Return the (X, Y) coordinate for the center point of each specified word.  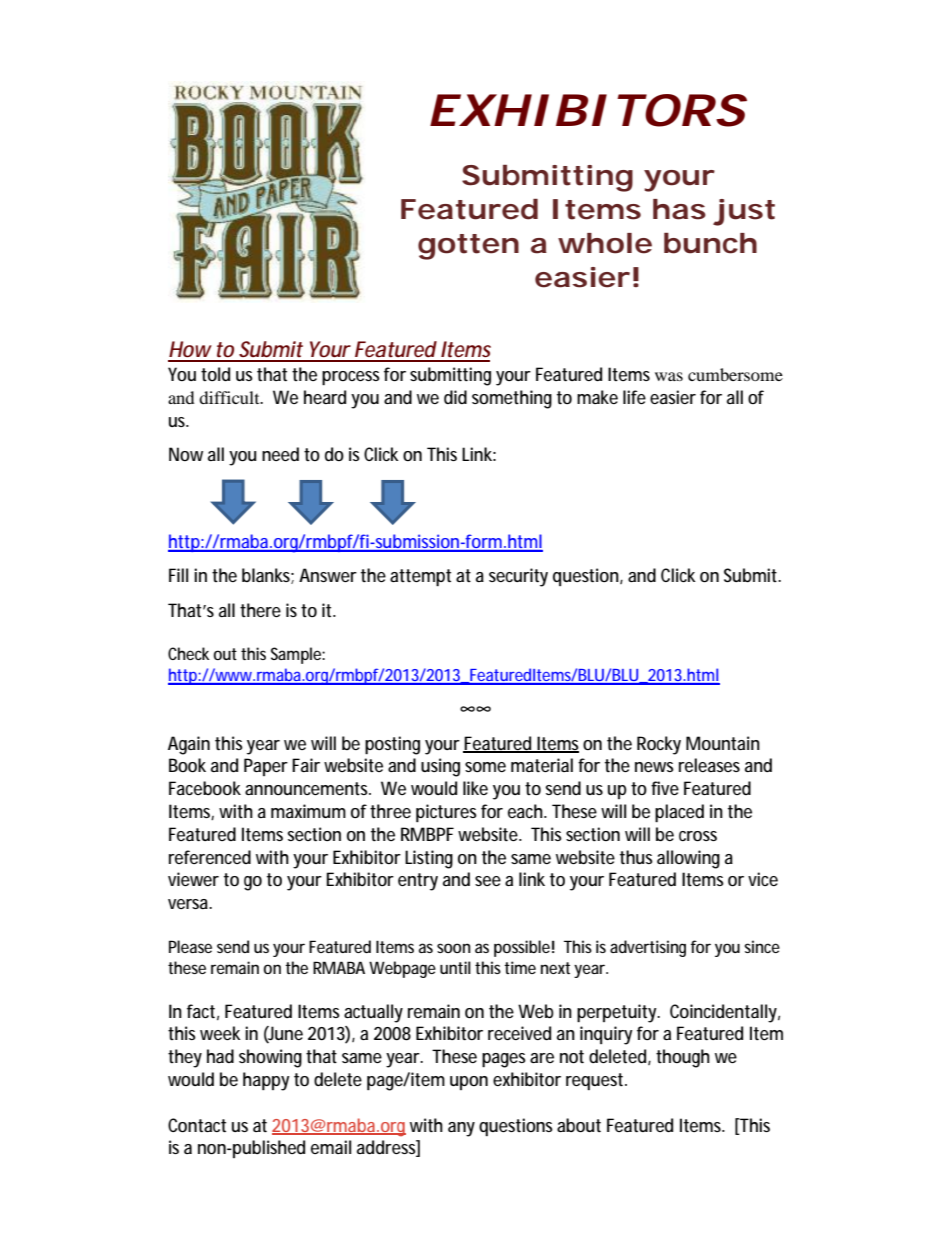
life (634, 397)
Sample (297, 655)
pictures (446, 813)
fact (201, 1011)
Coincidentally (723, 1013)
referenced (210, 857)
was (669, 376)
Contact (197, 1125)
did (455, 397)
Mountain (723, 743)
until (455, 967)
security (518, 577)
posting (392, 745)
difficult (230, 397)
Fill (178, 575)
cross (698, 836)
